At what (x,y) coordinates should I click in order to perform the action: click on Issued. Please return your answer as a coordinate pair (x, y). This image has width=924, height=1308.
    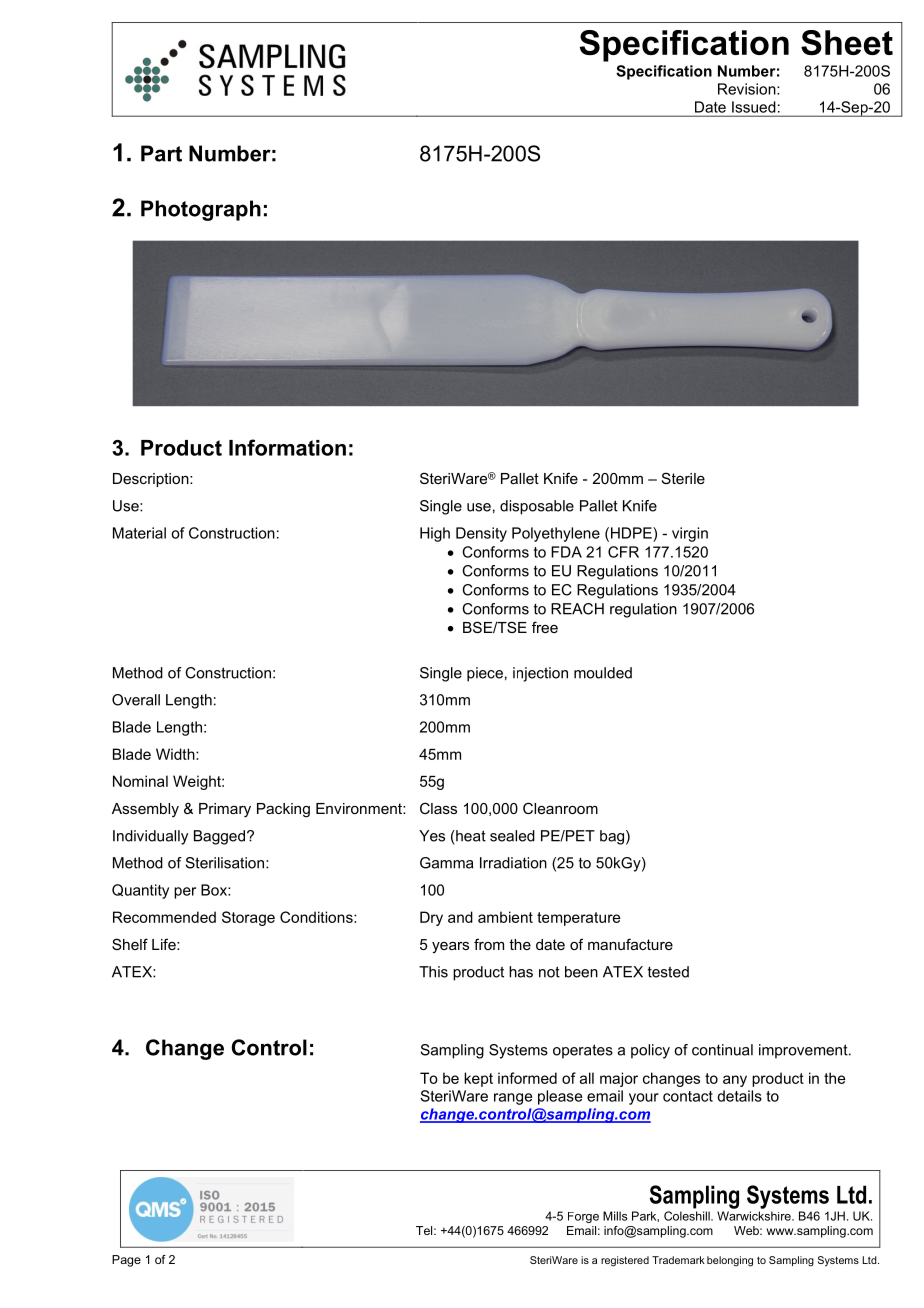
    Looking at the image, I should click on (753, 107).
